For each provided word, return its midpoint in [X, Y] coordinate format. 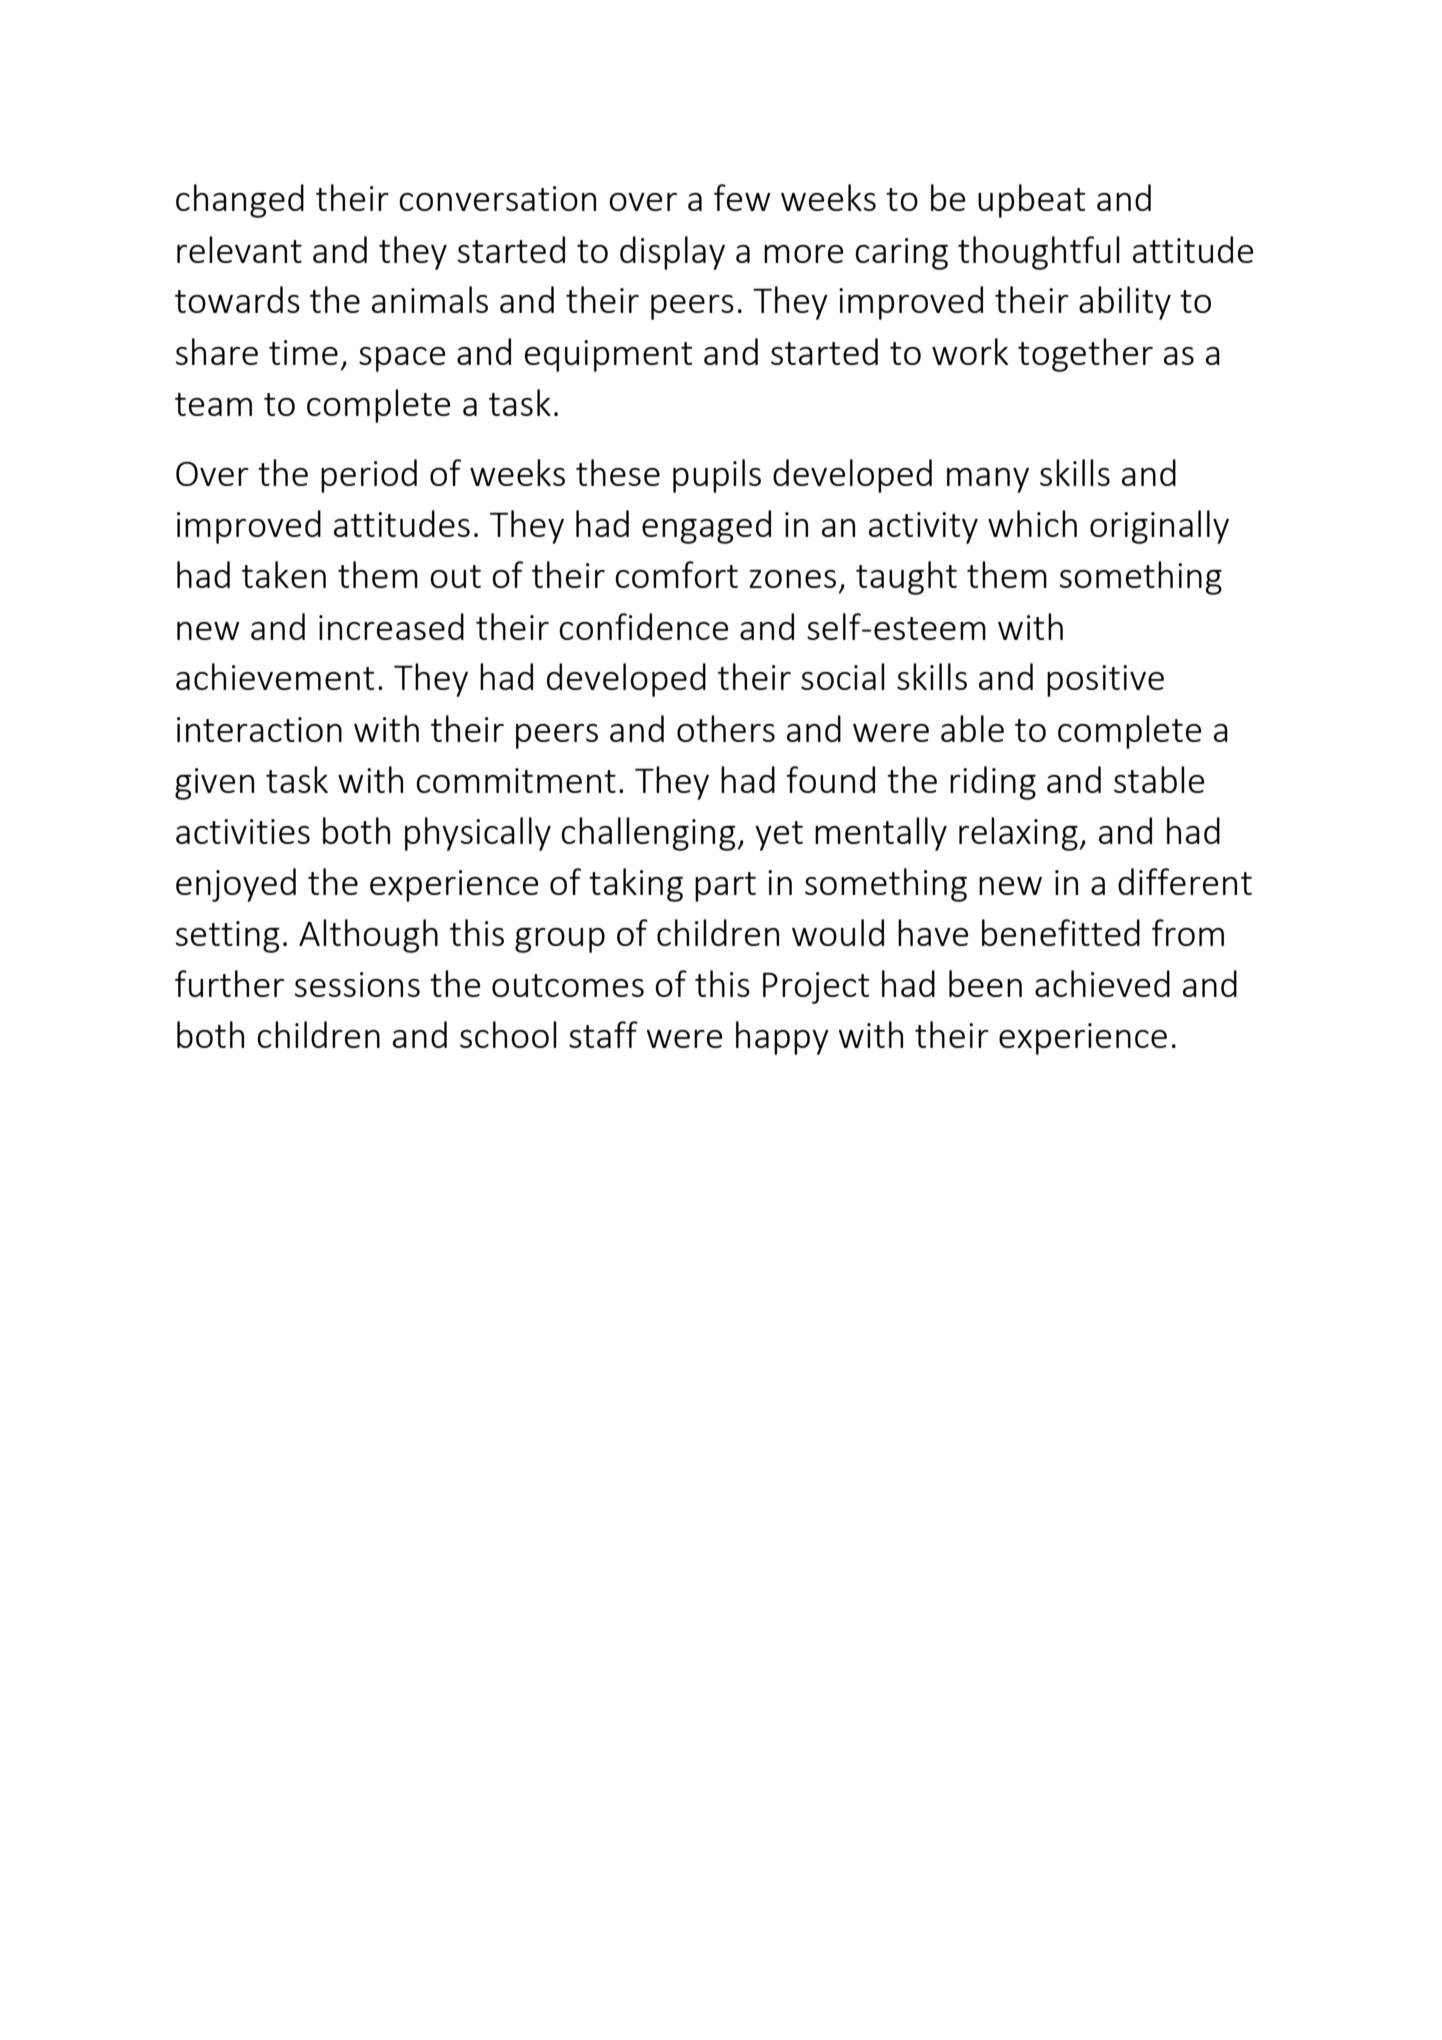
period [369, 476]
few [742, 197]
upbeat [1031, 201]
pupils [717, 476]
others [726, 728]
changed [240, 201]
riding [993, 783]
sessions [357, 984]
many [988, 480]
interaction [259, 729]
